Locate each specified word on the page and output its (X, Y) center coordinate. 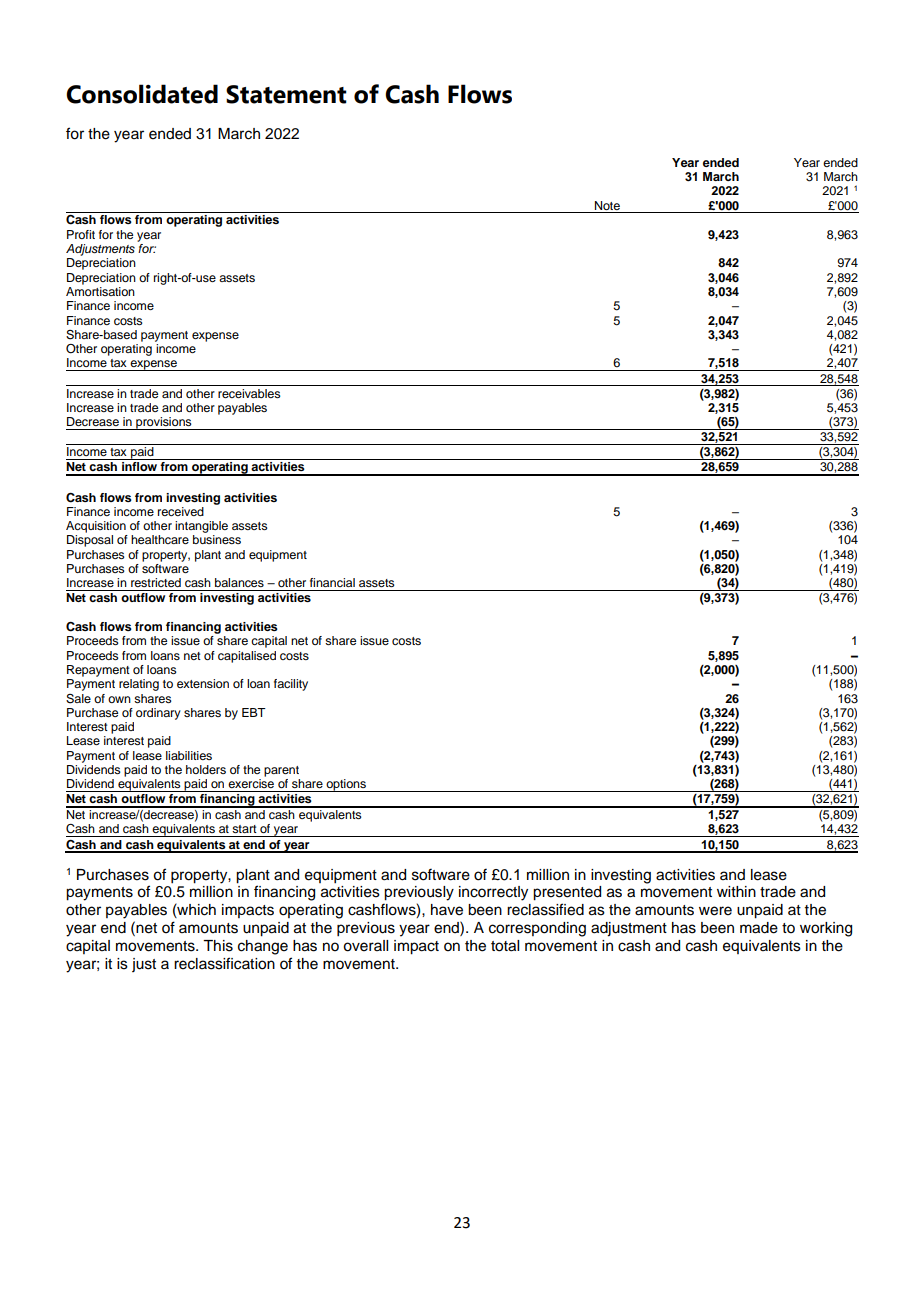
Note (607, 205)
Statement (286, 94)
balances (239, 582)
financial (332, 582)
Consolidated (142, 94)
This (218, 946)
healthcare (160, 539)
